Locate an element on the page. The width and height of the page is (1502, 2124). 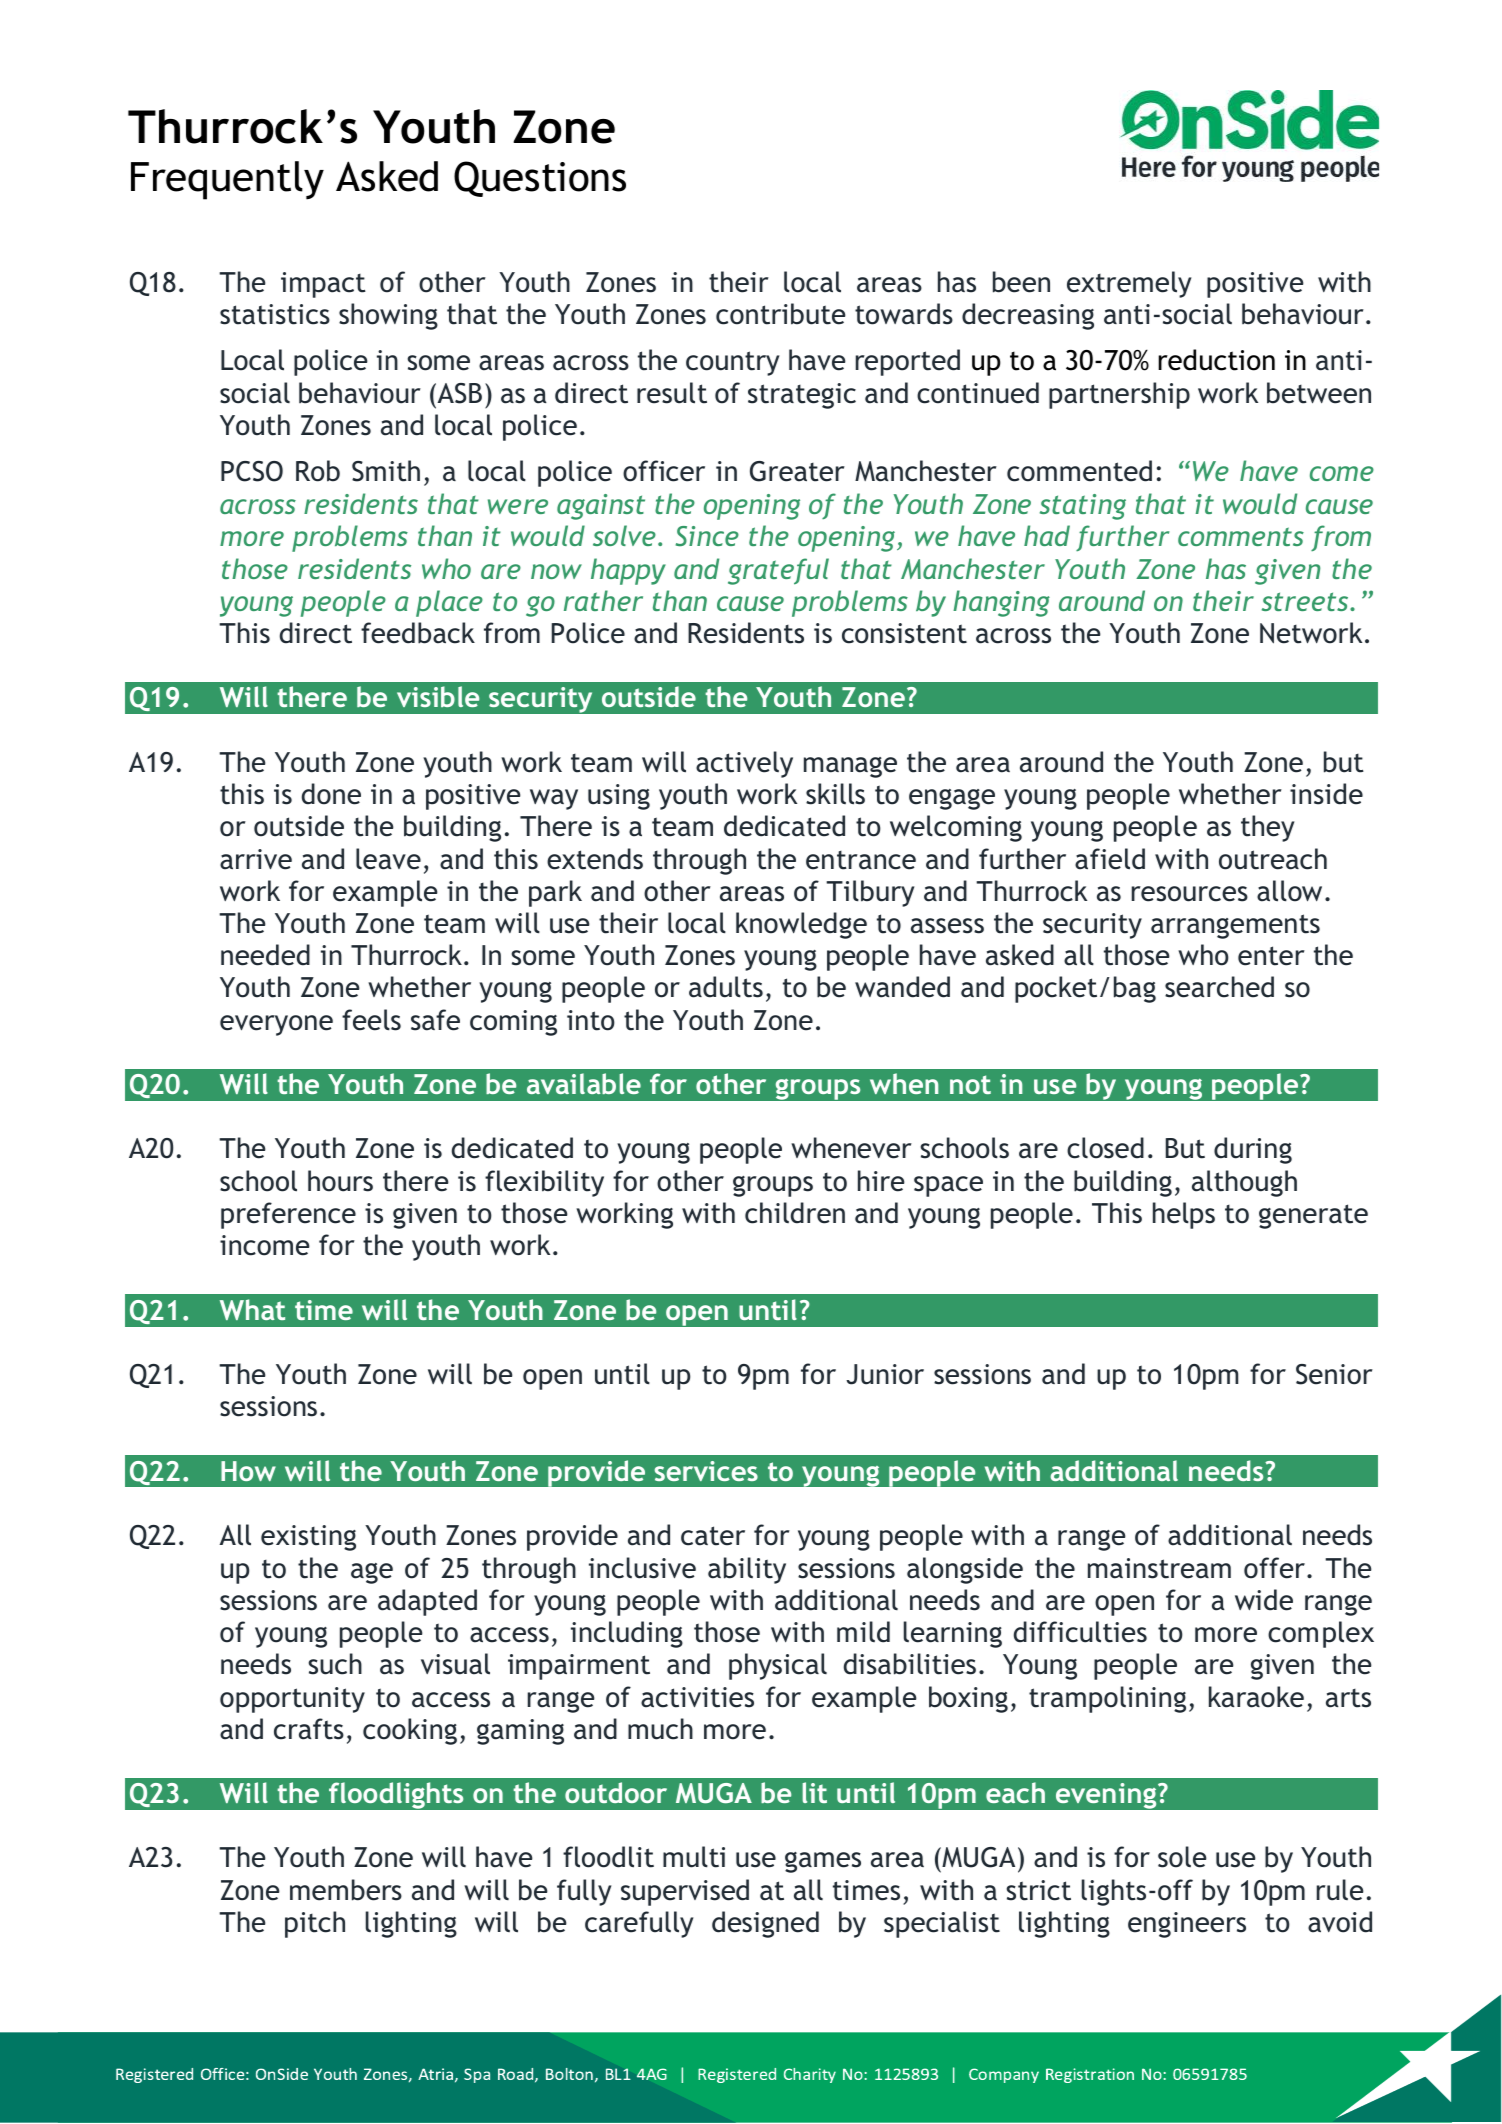
games is located at coordinates (823, 1862).
